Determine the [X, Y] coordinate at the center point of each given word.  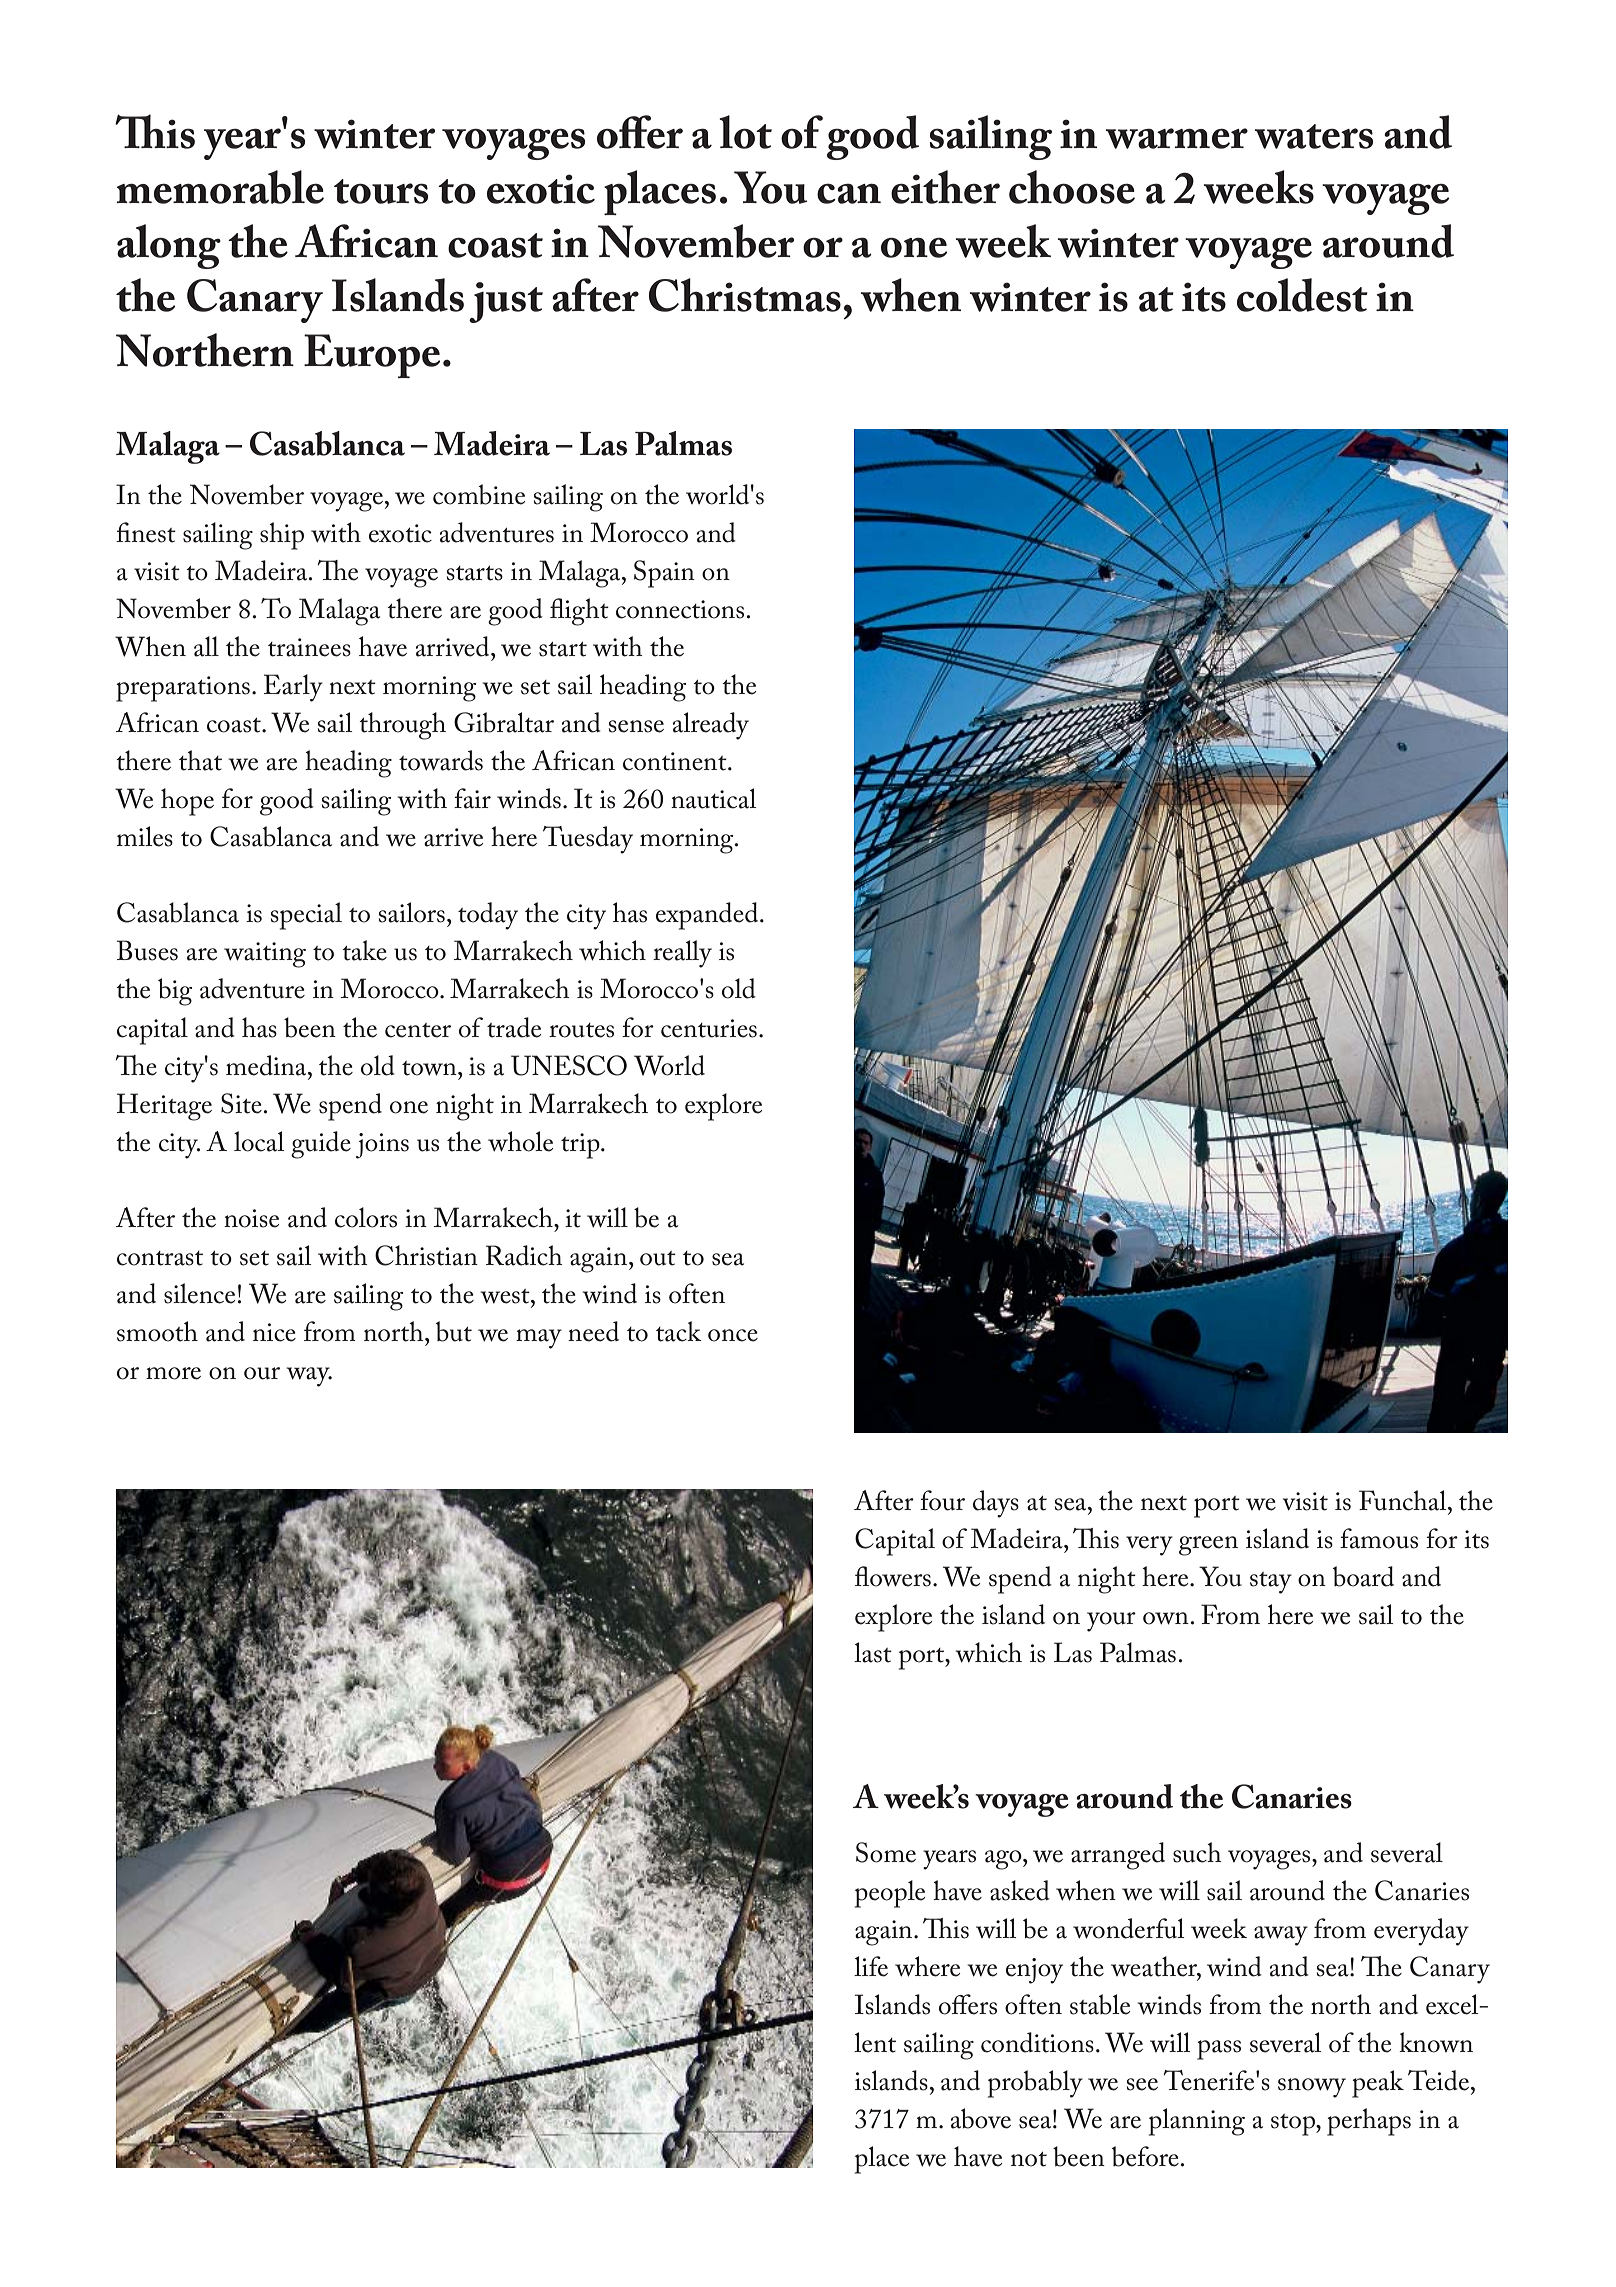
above [981, 2118]
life [871, 1966]
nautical [713, 798]
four [942, 1500]
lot [745, 132]
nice [274, 1332]
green [1208, 1546]
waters [1314, 136]
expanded [708, 916]
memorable [220, 187]
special [306, 916]
